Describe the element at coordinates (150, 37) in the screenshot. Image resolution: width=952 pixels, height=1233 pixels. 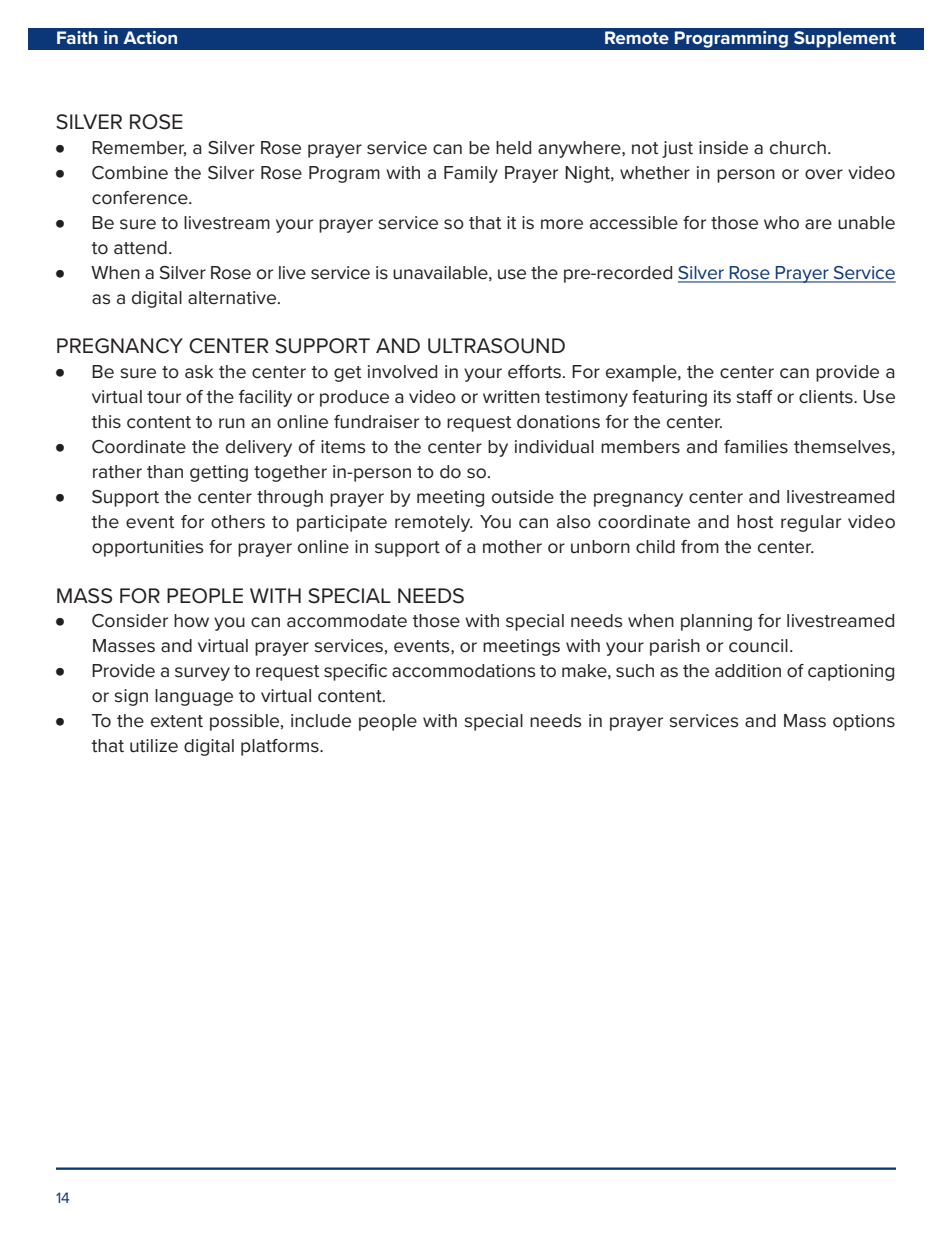
I see `Action` at that location.
